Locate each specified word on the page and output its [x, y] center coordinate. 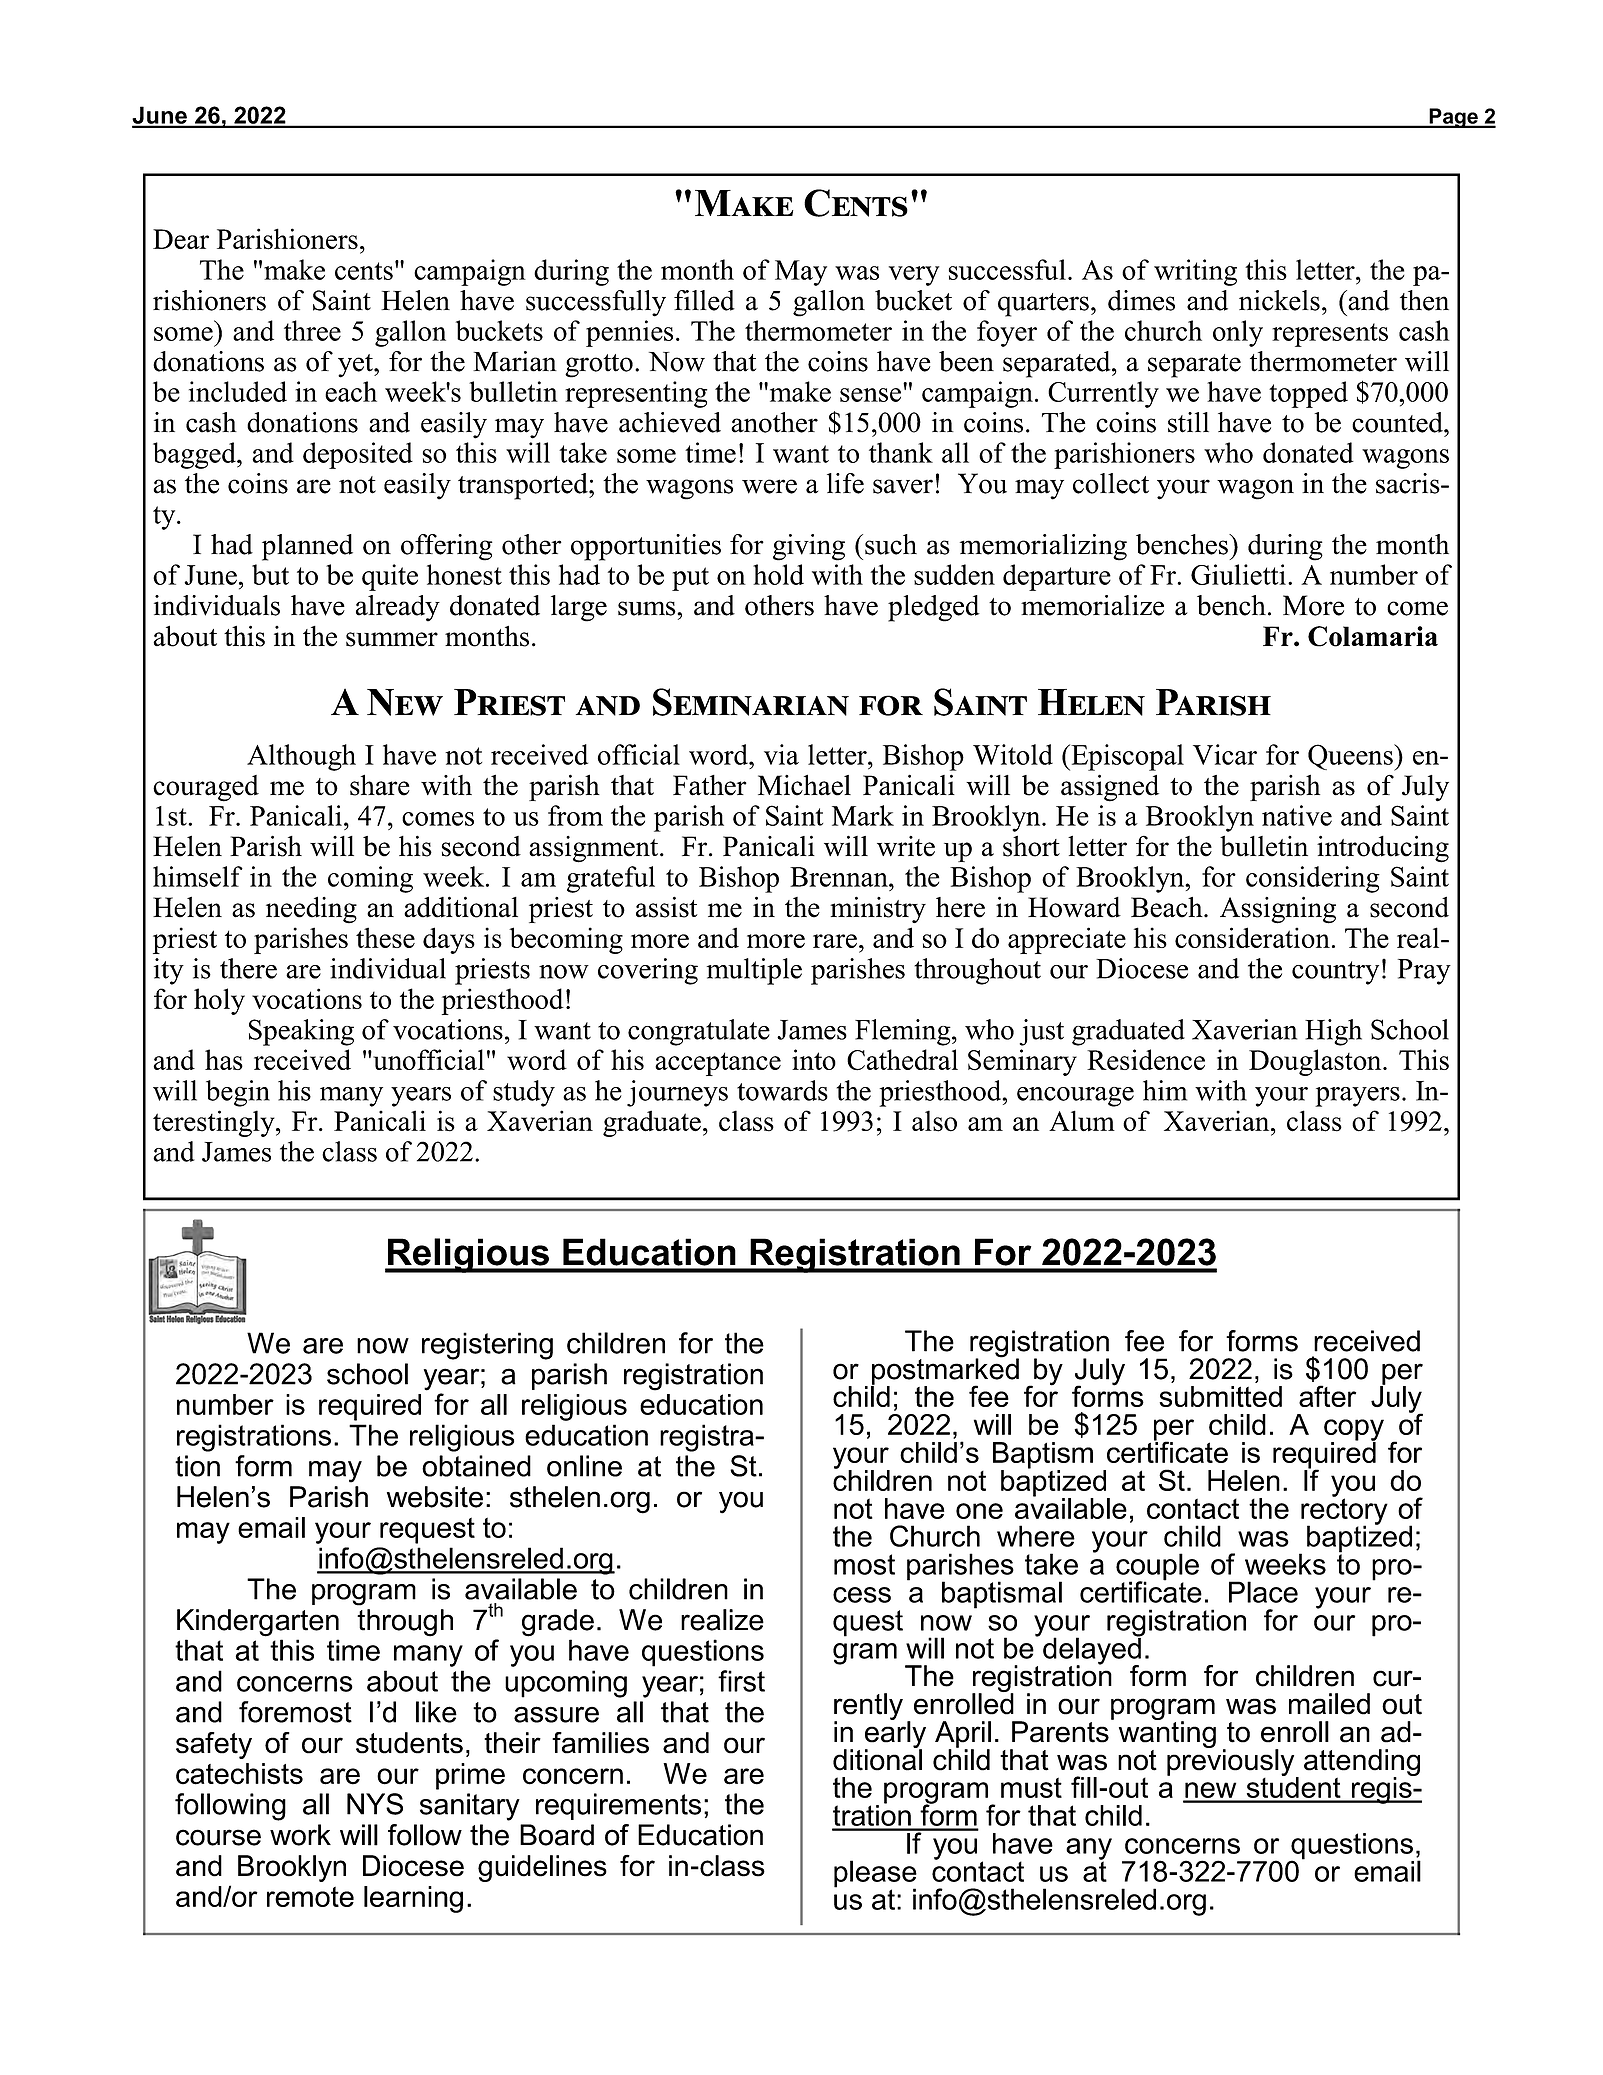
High [1333, 1032]
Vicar [1225, 754]
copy [1354, 1431]
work [300, 1835]
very [914, 276]
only [1238, 333]
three [312, 330]
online [584, 1466]
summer [392, 639]
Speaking [301, 1032]
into [814, 1059]
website [435, 1497]
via [781, 754]
